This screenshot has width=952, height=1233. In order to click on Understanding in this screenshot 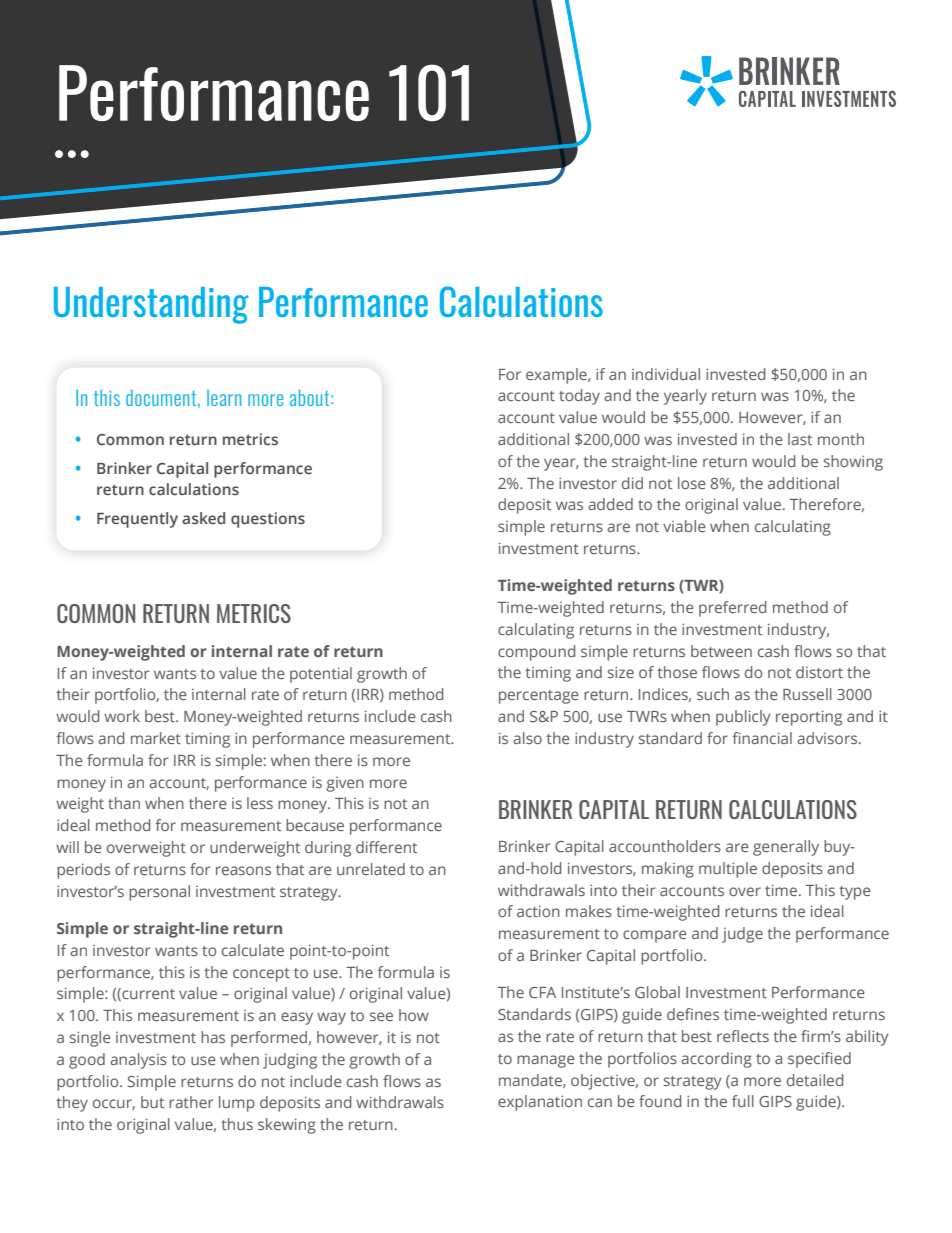, I will do `click(151, 305)`.
